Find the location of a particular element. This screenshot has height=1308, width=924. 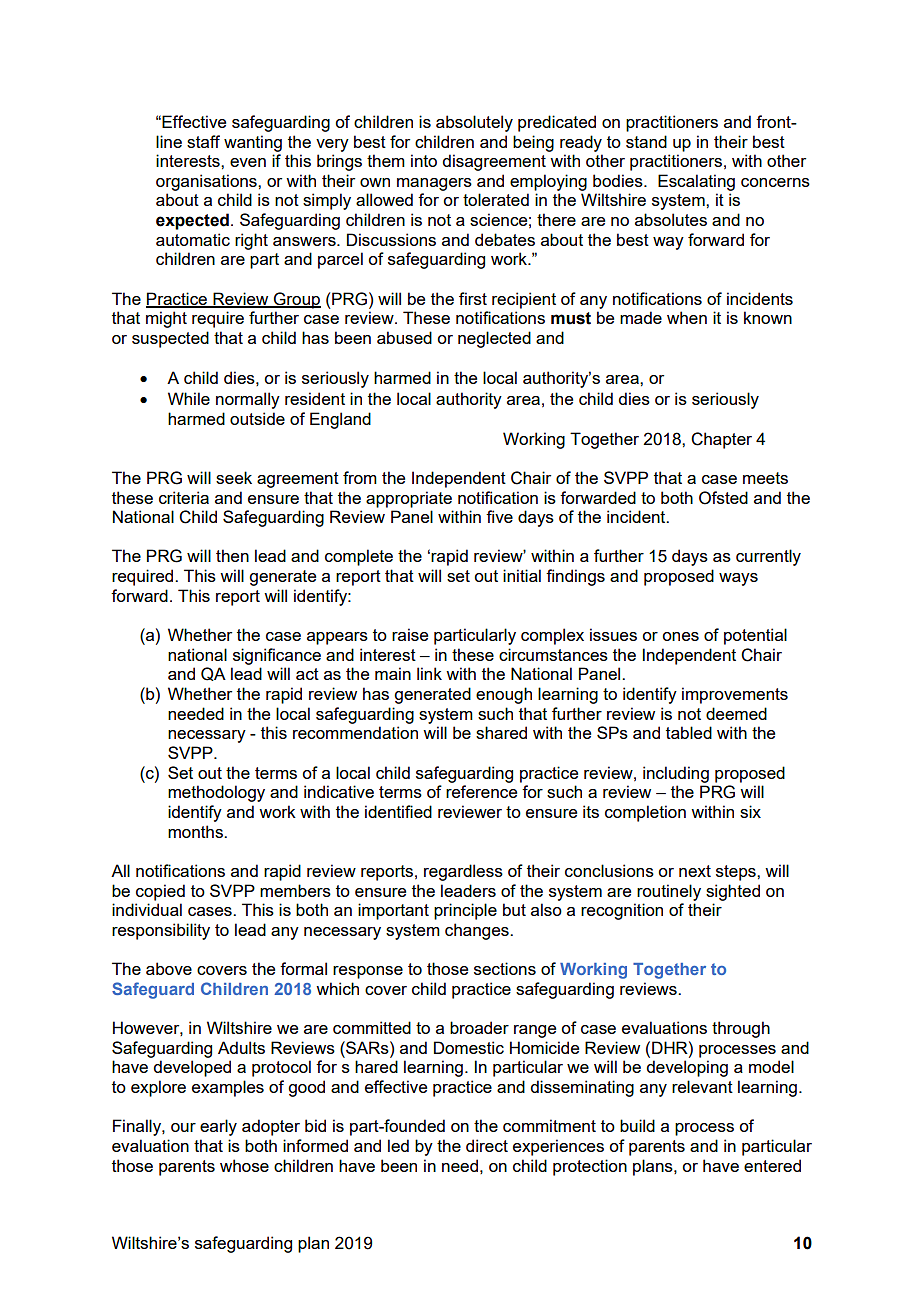

next is located at coordinates (695, 871).
